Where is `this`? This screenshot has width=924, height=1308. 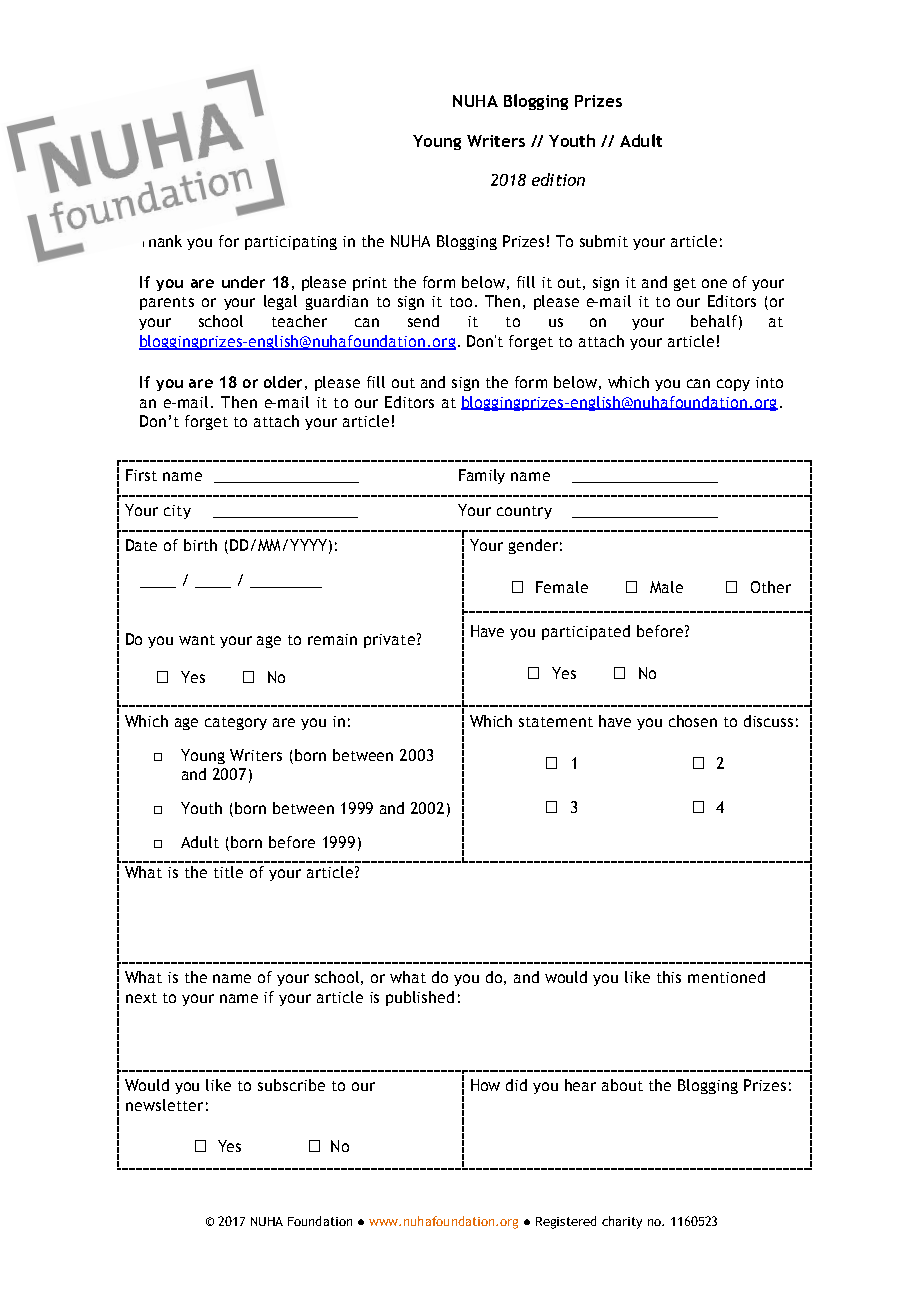 this is located at coordinates (669, 977).
